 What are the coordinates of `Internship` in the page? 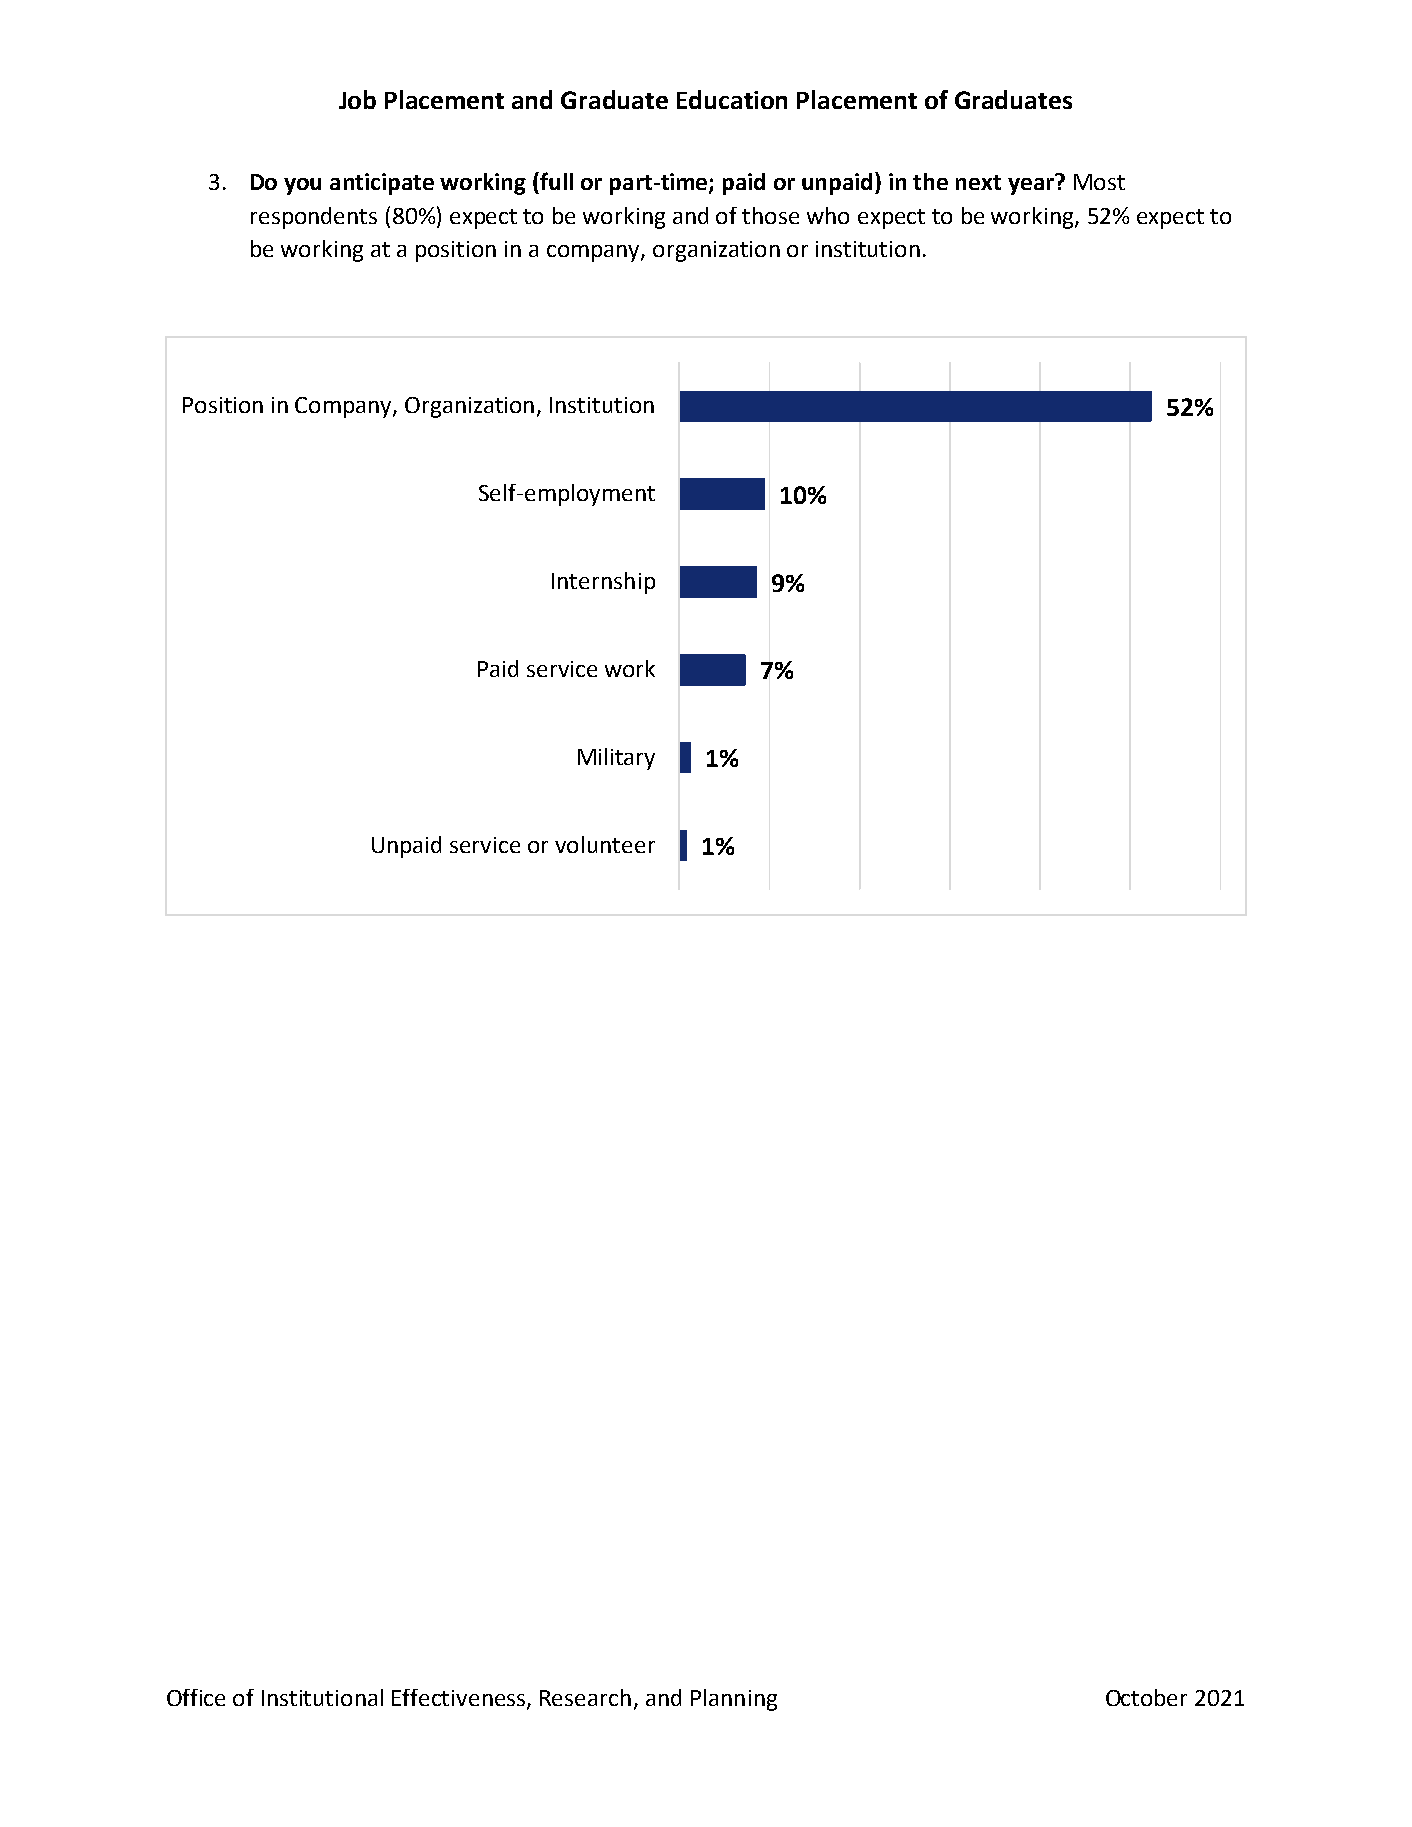 It's located at (603, 583).
